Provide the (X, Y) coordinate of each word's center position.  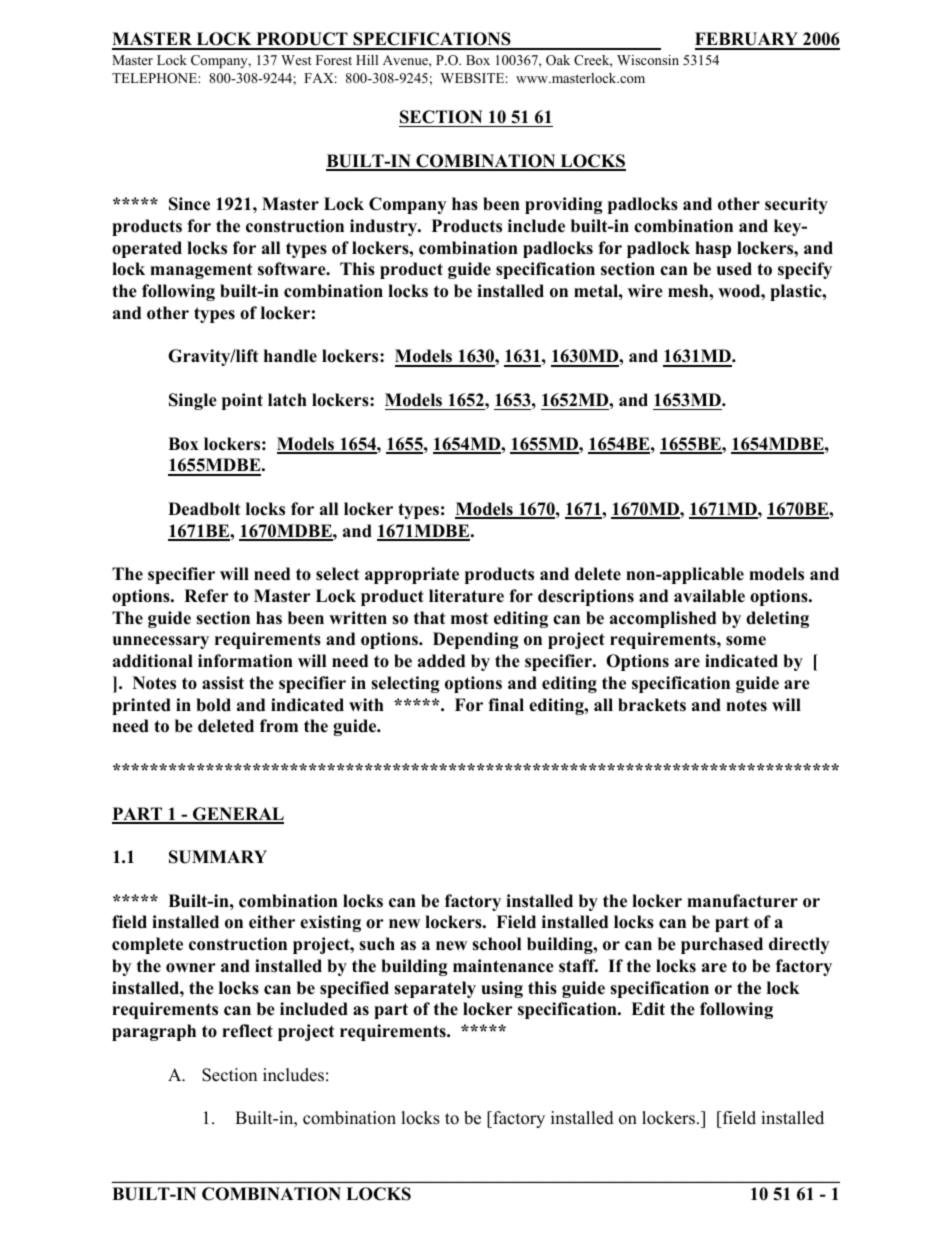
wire (645, 291)
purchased (722, 945)
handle (290, 356)
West (296, 60)
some (746, 641)
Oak (558, 60)
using (502, 989)
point (242, 401)
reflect (247, 1031)
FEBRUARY (747, 40)
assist (223, 683)
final (506, 704)
